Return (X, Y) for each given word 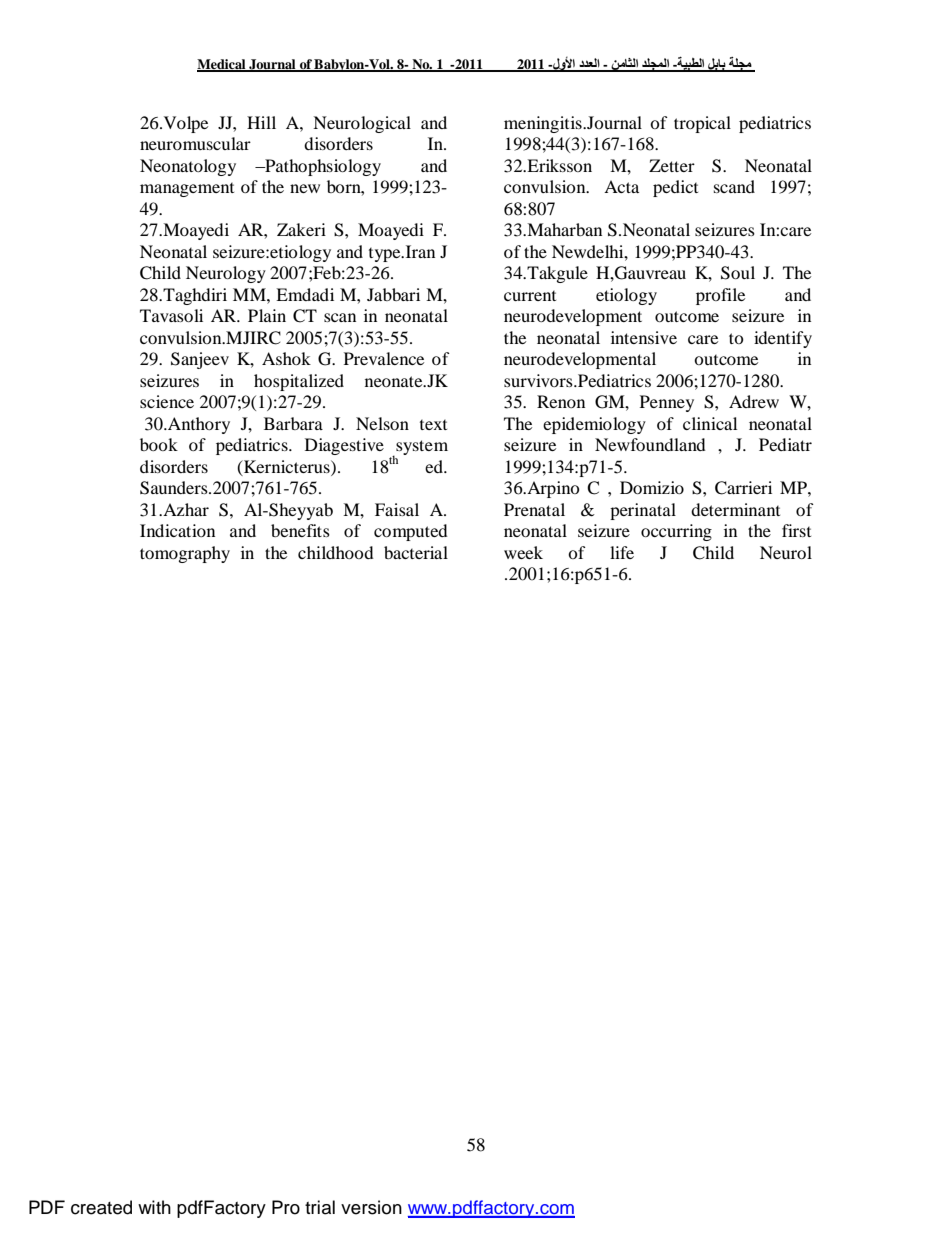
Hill (261, 122)
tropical (702, 124)
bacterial (416, 552)
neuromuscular (195, 143)
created (101, 1207)
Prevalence (384, 358)
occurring (676, 532)
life (622, 552)
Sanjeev (200, 360)
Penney (667, 403)
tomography (185, 554)
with (154, 1207)
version (371, 1207)
